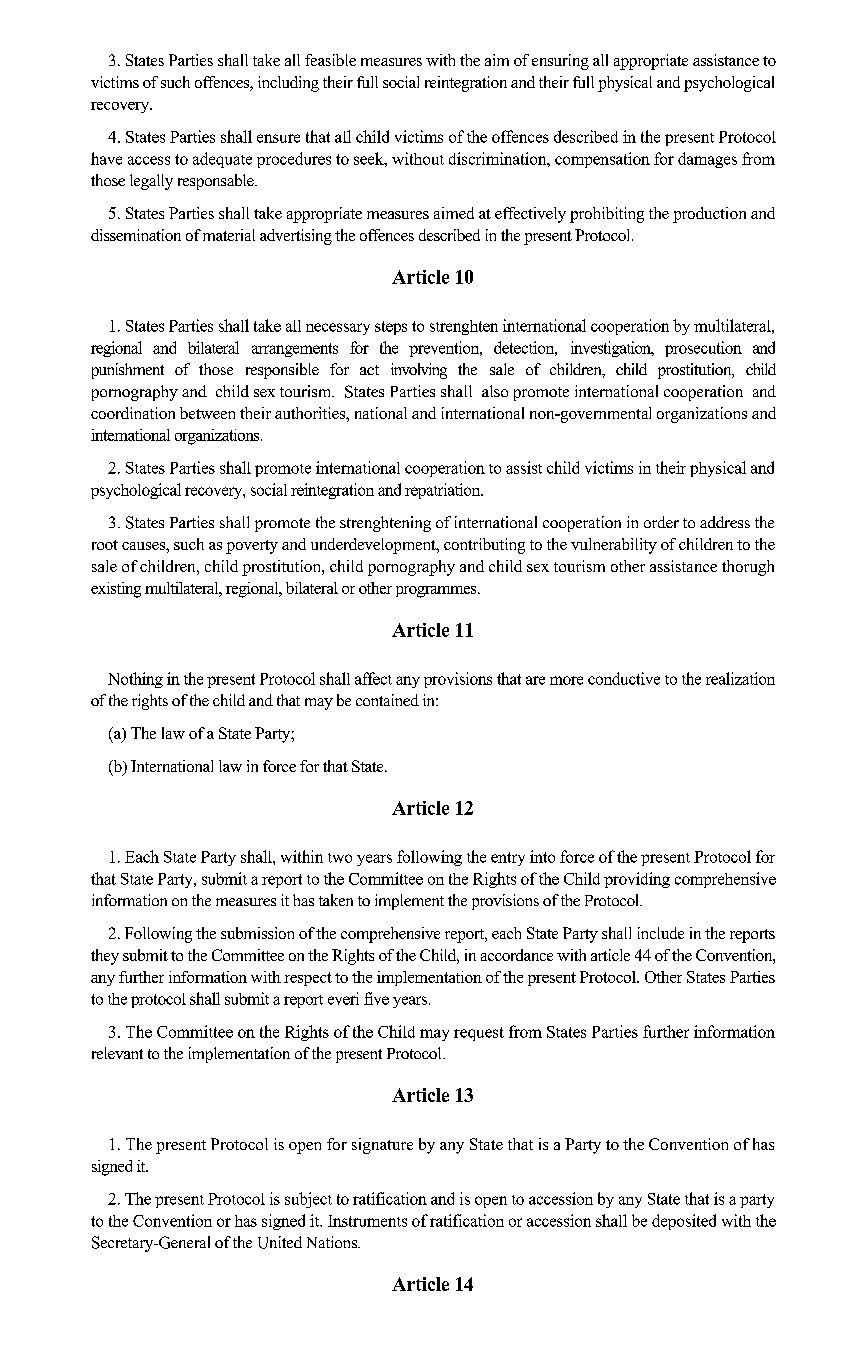  Describe the element at coordinates (624, 678) in the screenshot. I see `conductive` at that location.
